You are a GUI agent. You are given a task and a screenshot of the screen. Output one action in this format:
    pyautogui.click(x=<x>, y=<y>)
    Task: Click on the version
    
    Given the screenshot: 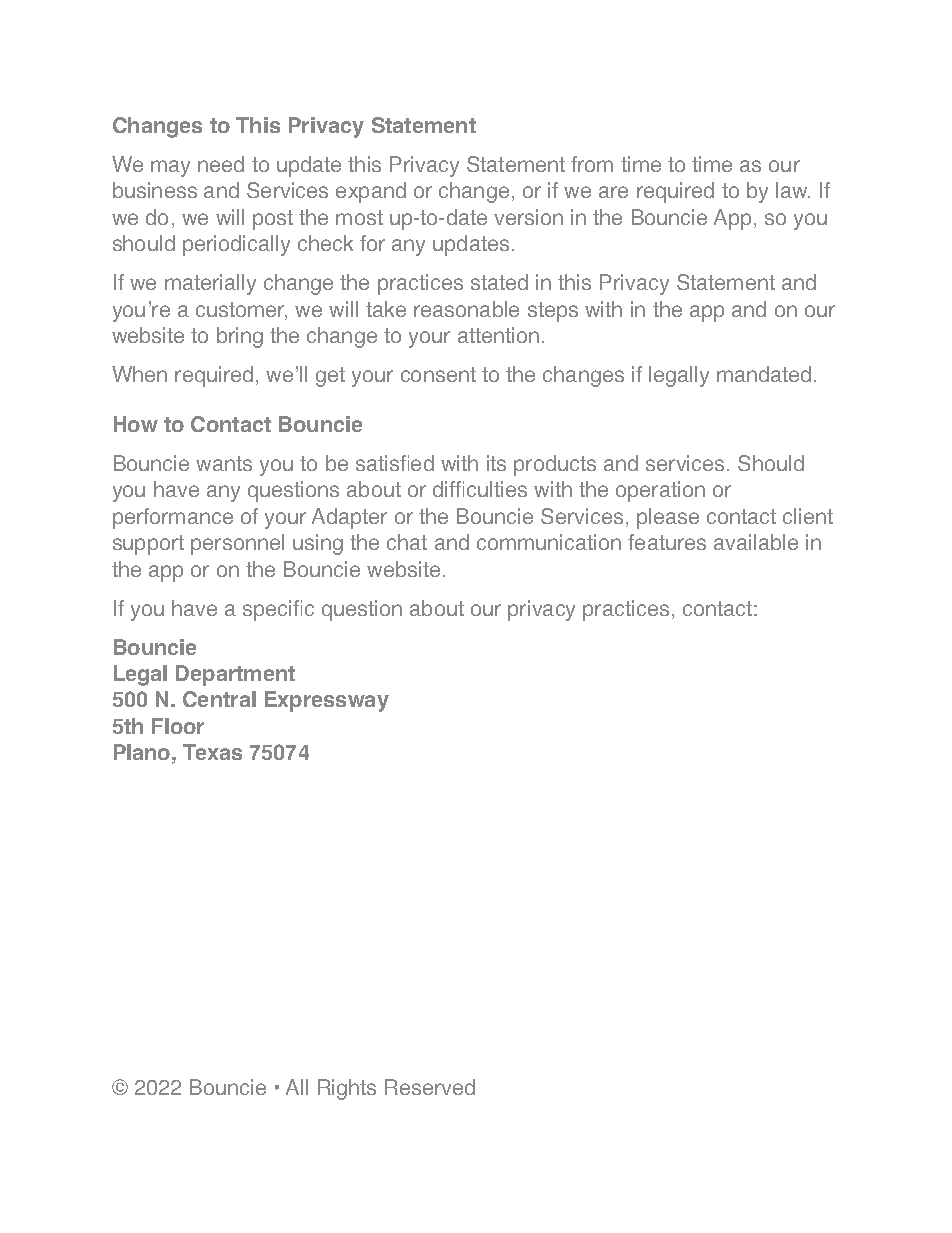 What is the action you would take?
    pyautogui.click(x=528, y=217)
